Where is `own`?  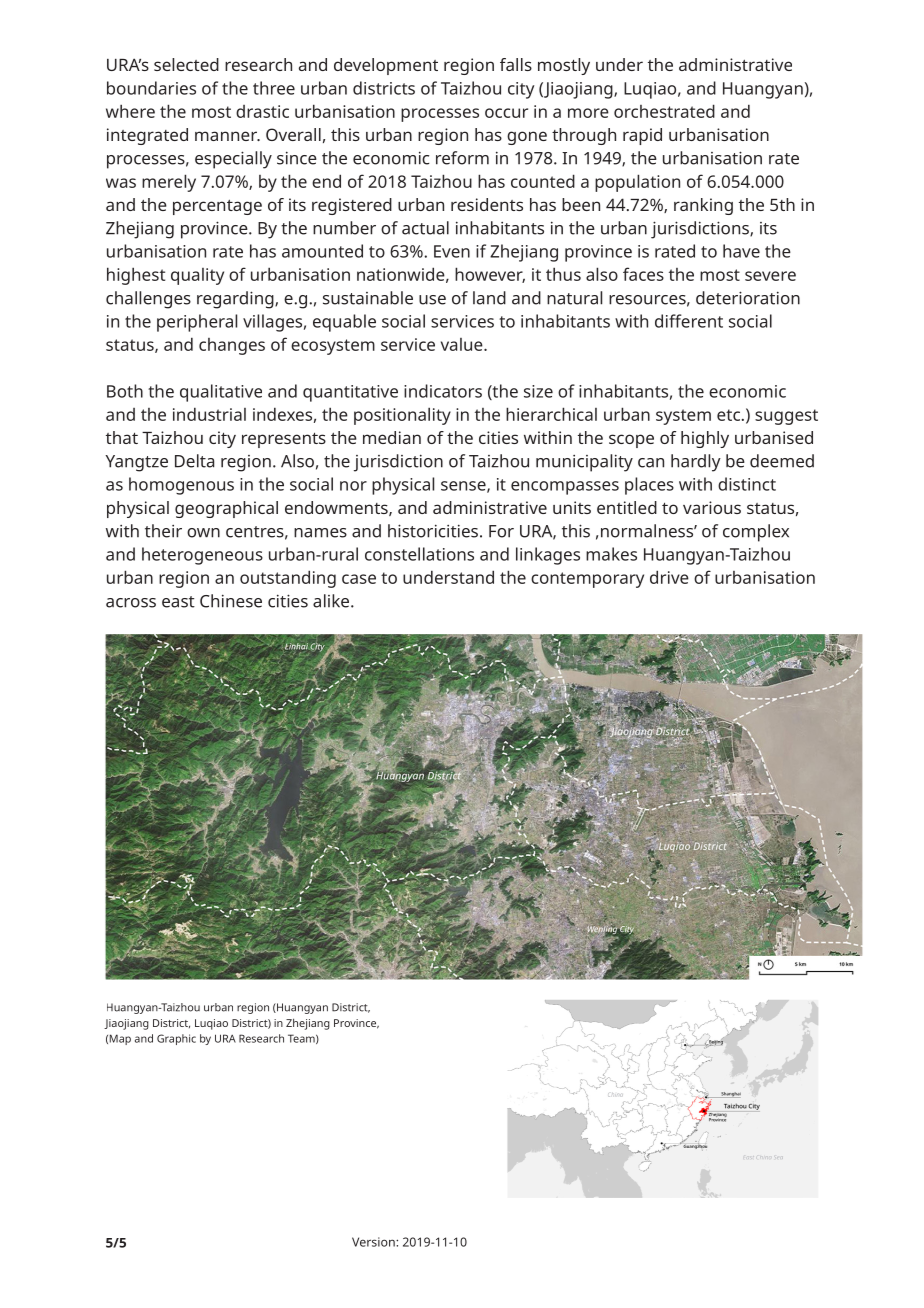
own is located at coordinates (203, 533).
